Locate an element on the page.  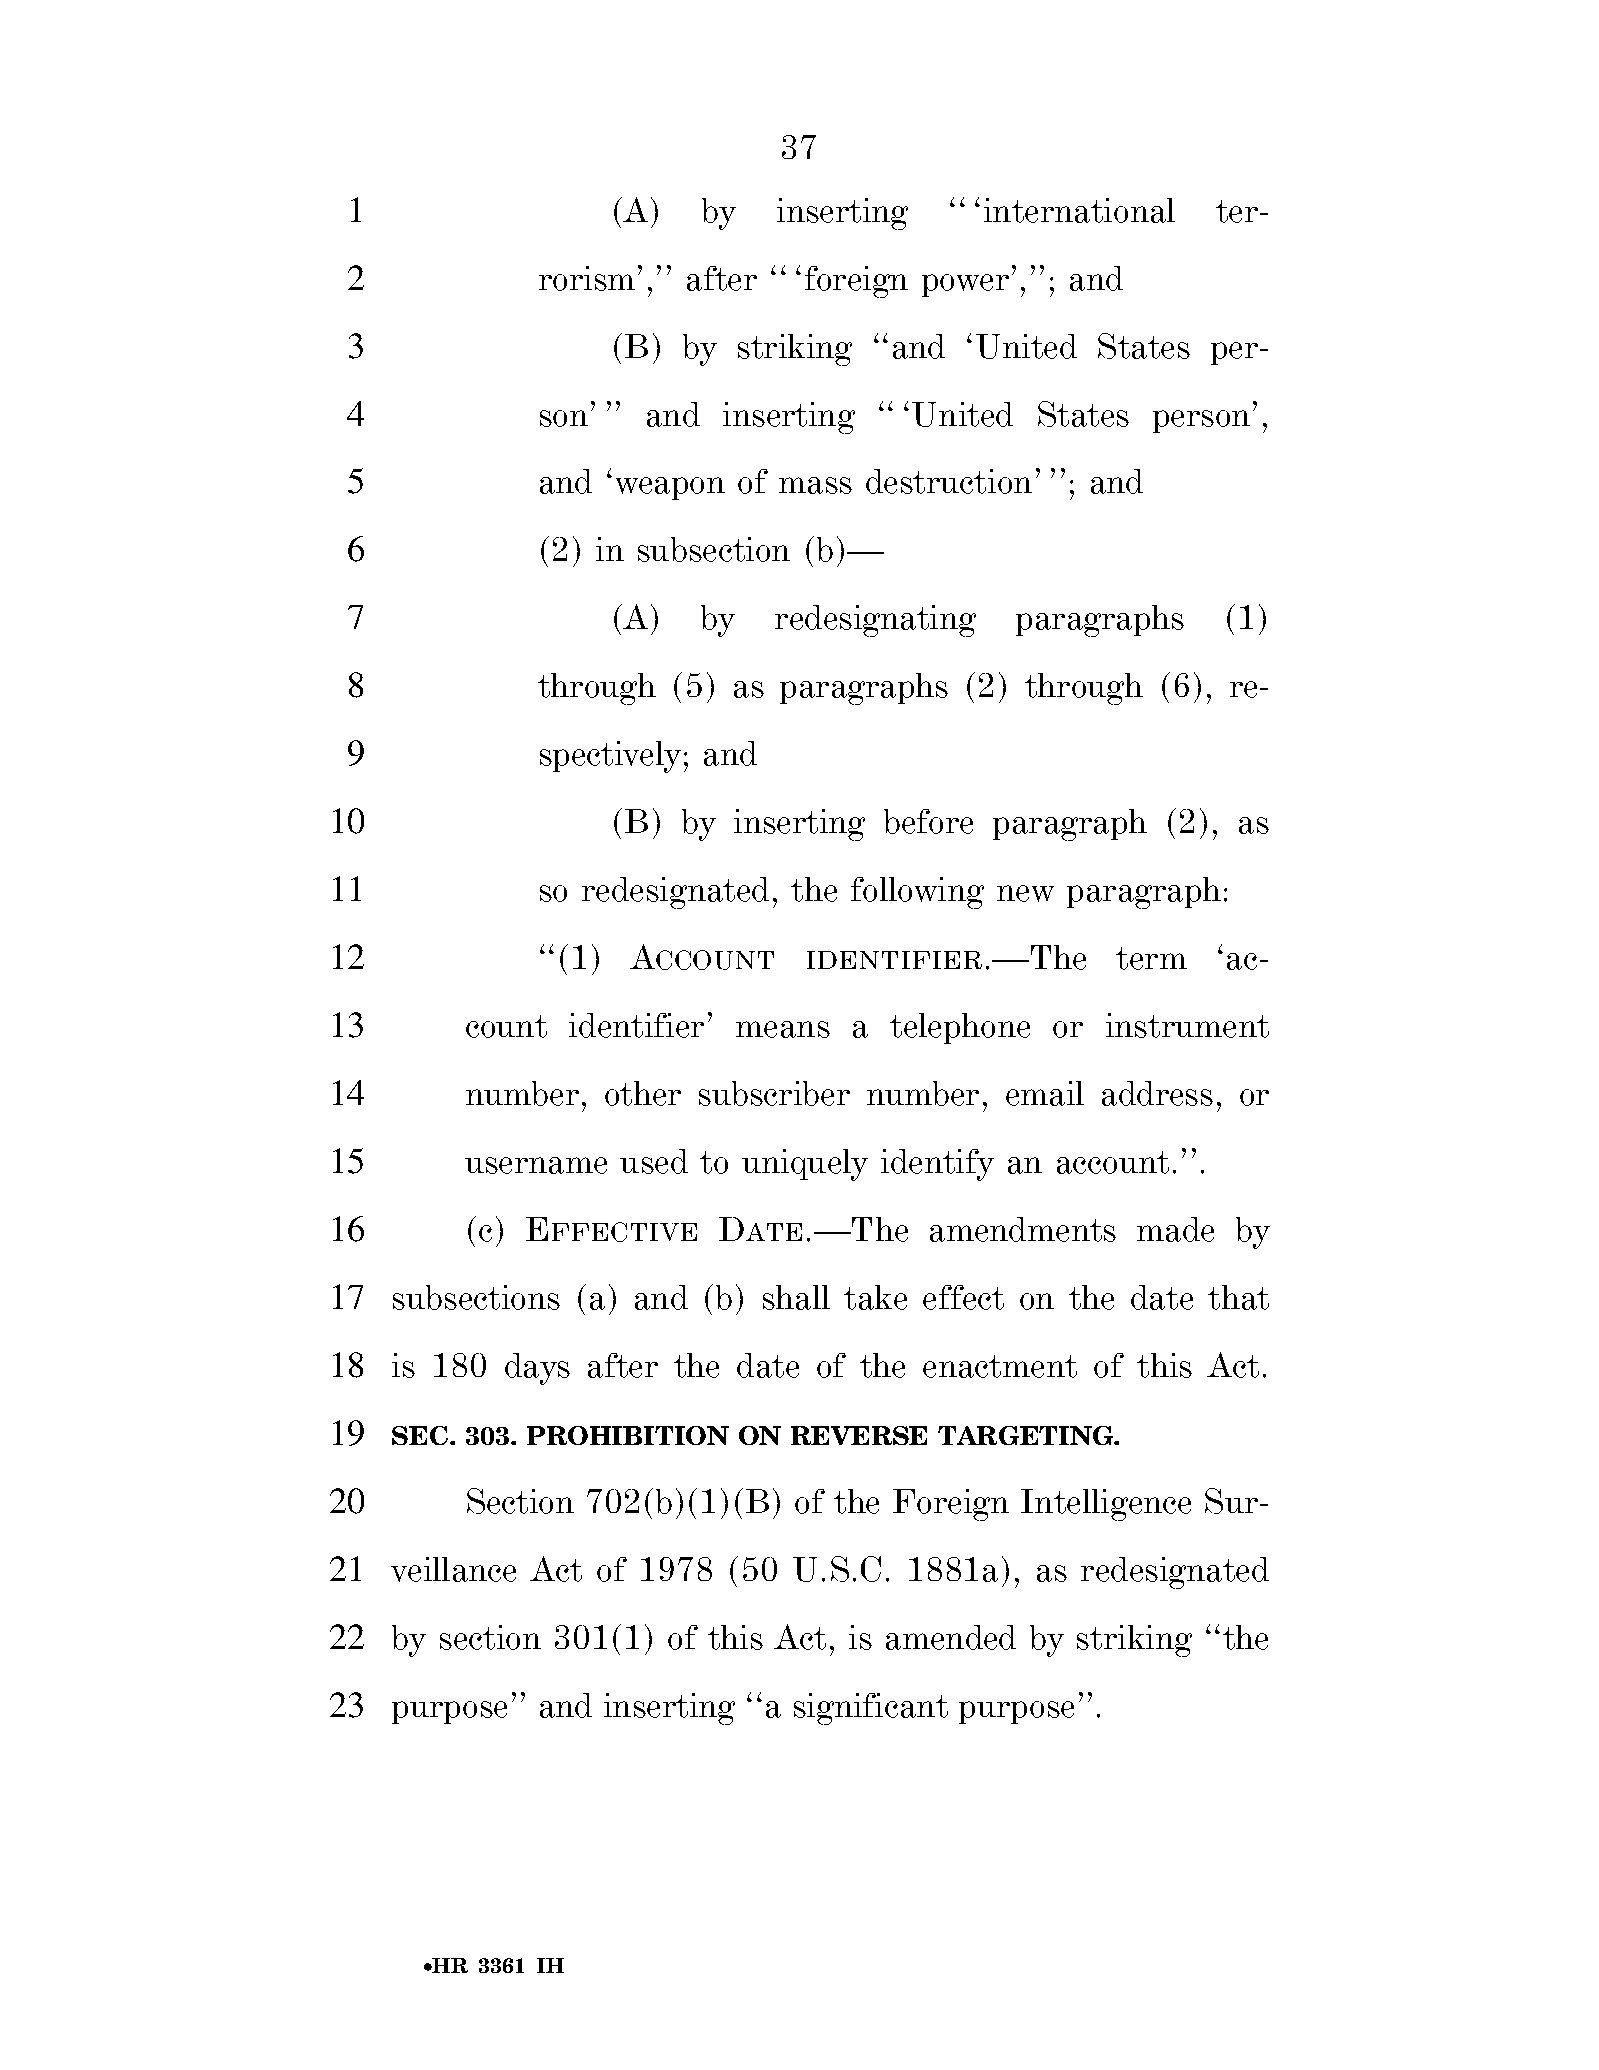
other is located at coordinates (643, 1093).
